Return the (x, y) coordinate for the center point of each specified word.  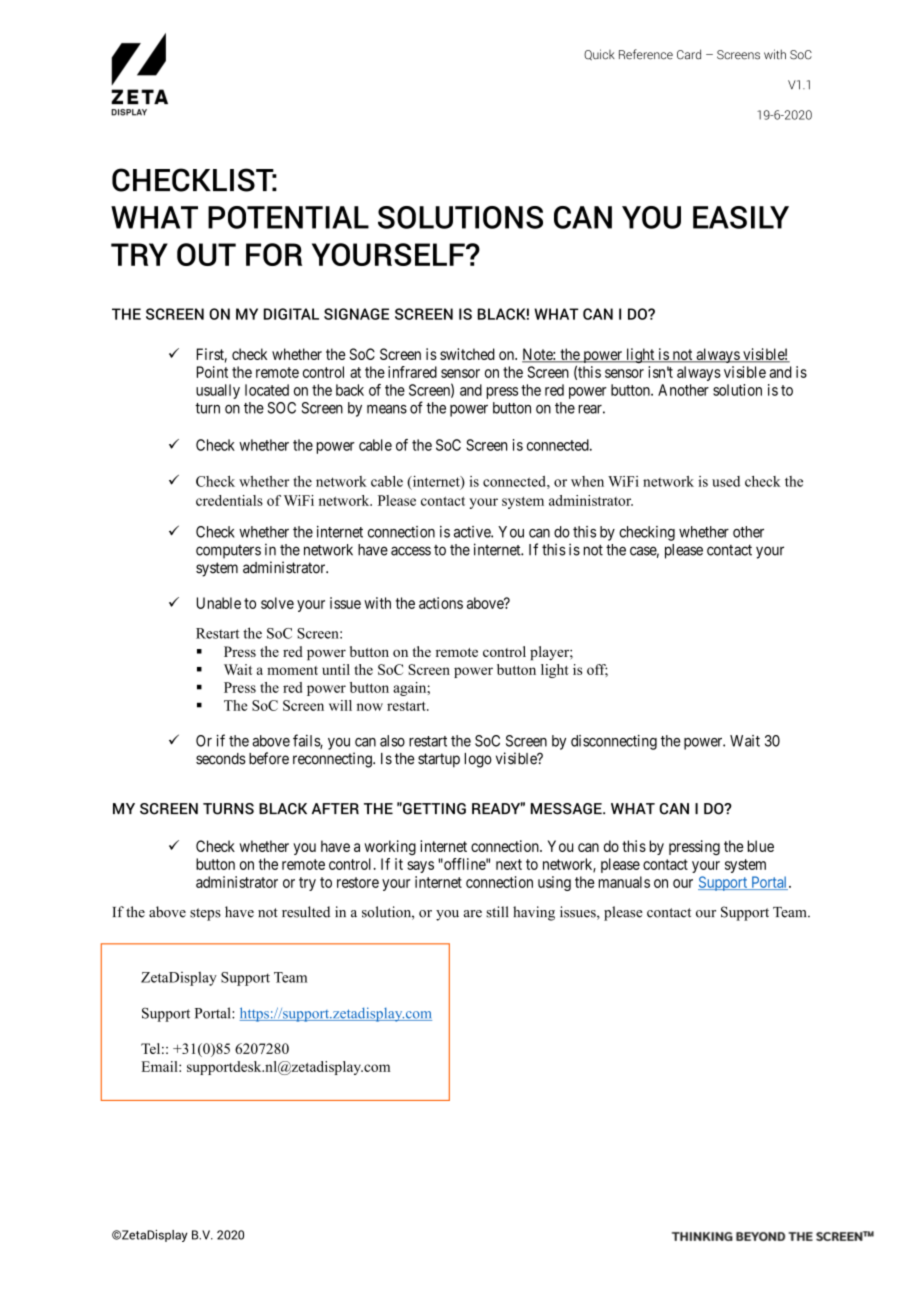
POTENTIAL (288, 217)
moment (292, 670)
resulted (306, 912)
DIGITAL (291, 314)
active (473, 532)
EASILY (741, 217)
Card (689, 54)
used (726, 481)
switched (467, 354)
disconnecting (614, 742)
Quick (599, 54)
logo (478, 760)
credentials (229, 500)
